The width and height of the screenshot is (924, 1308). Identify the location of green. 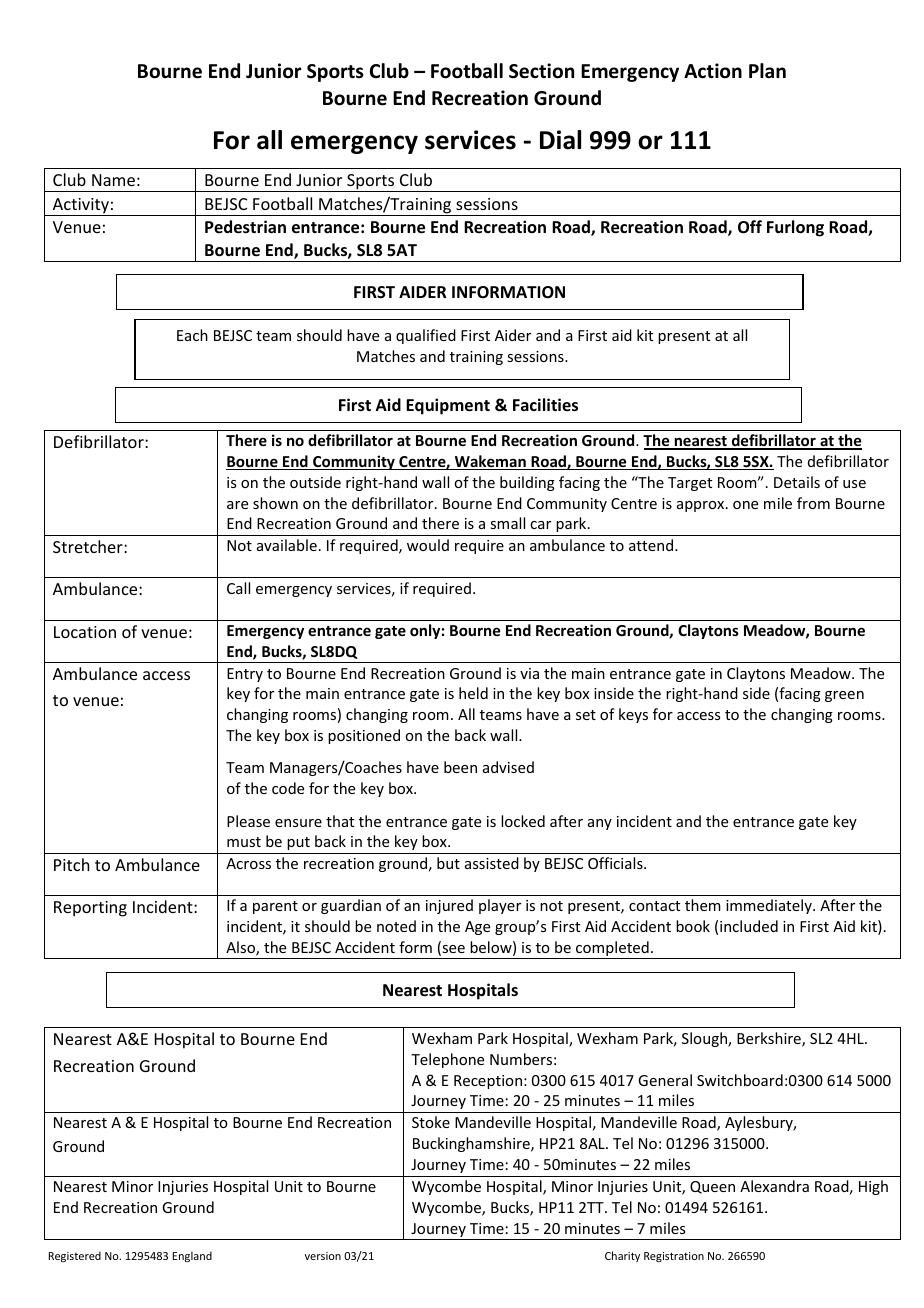
(844, 696).
